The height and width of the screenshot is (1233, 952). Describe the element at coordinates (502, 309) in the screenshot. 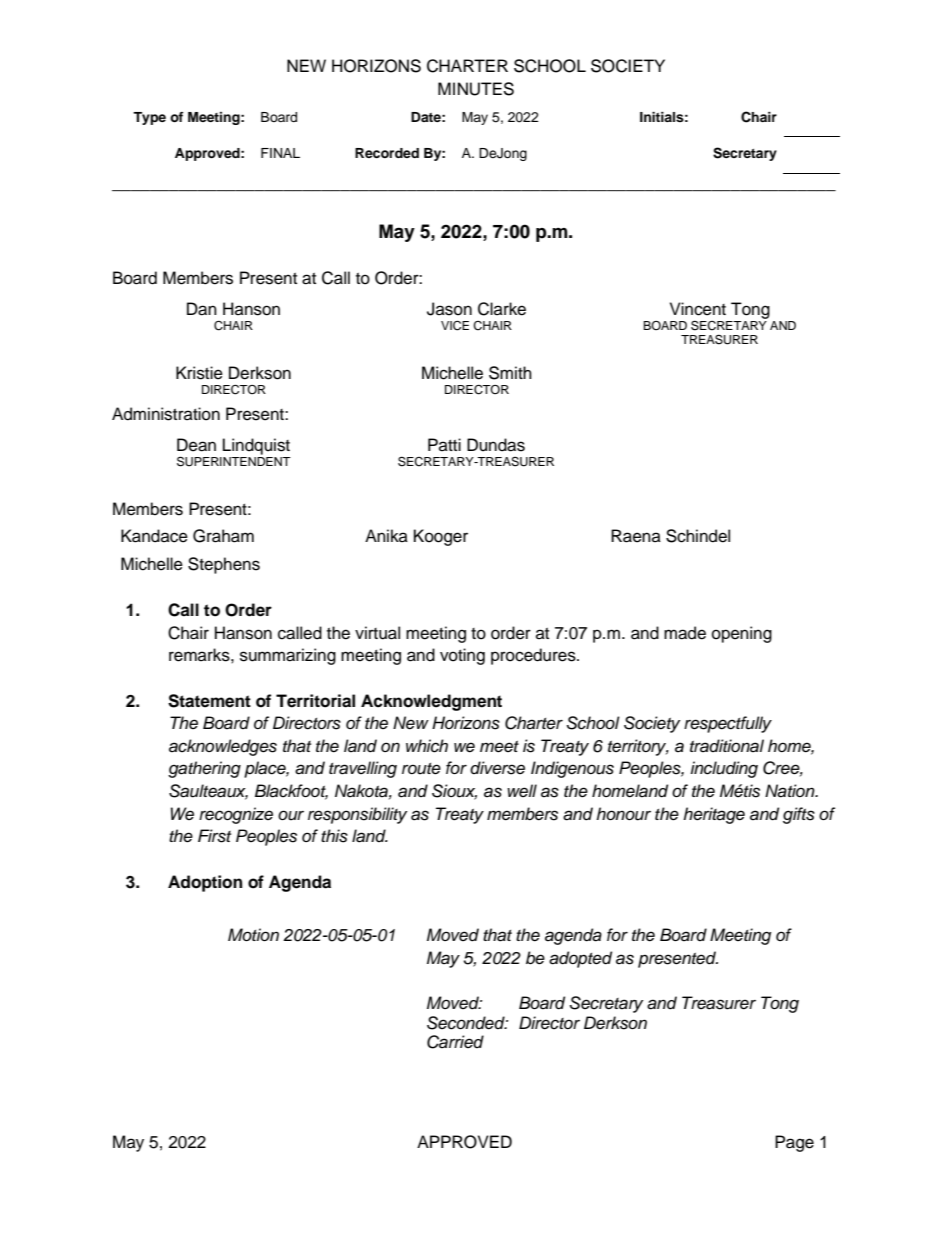

I see `Clarke` at that location.
